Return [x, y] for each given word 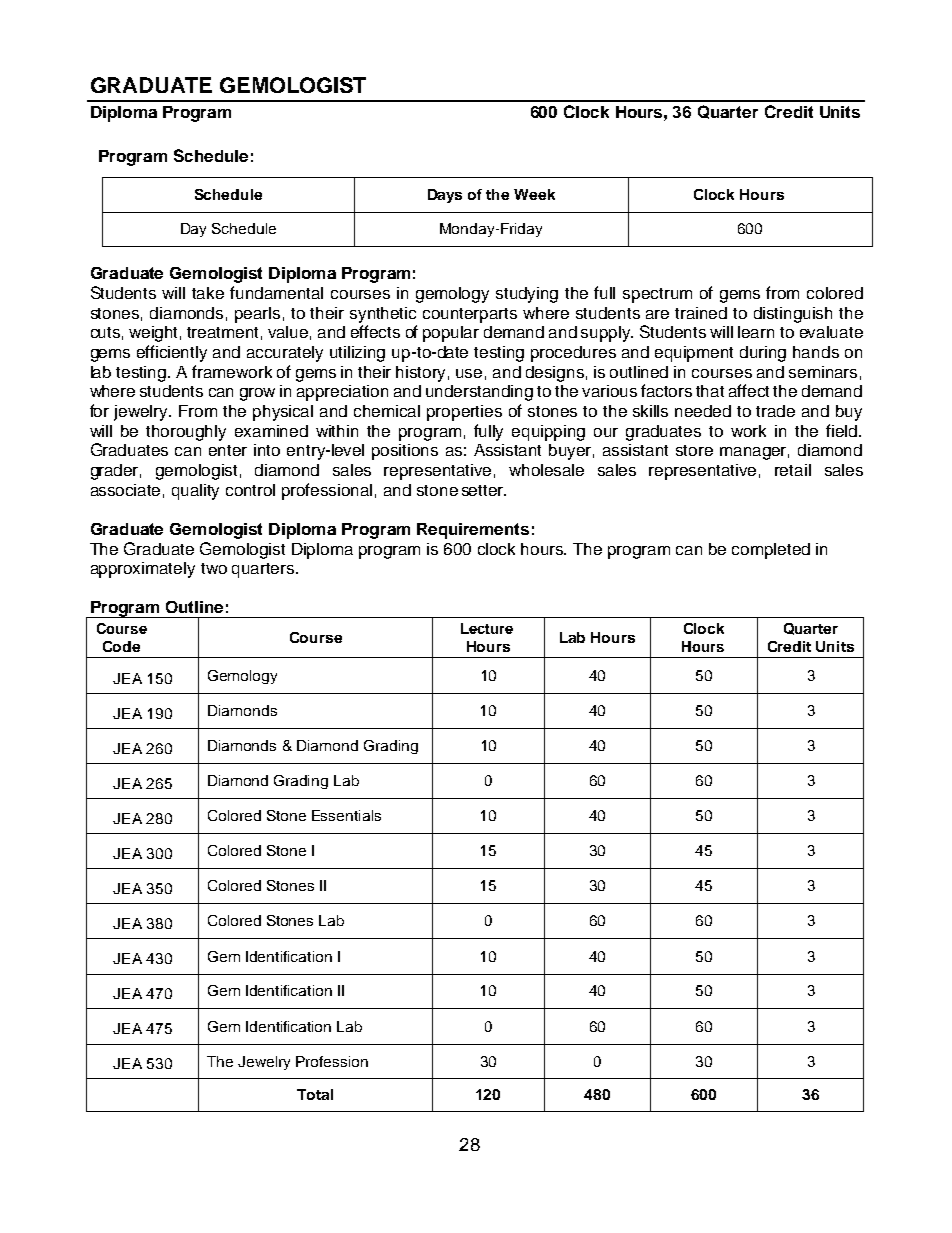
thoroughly [186, 433]
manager [754, 453]
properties [464, 413]
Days [445, 196]
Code [121, 646]
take [208, 293]
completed [771, 551]
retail [793, 470]
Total [315, 1094]
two [214, 568]
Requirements [473, 531]
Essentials [346, 815]
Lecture [487, 628]
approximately [143, 570]
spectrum [657, 295]
